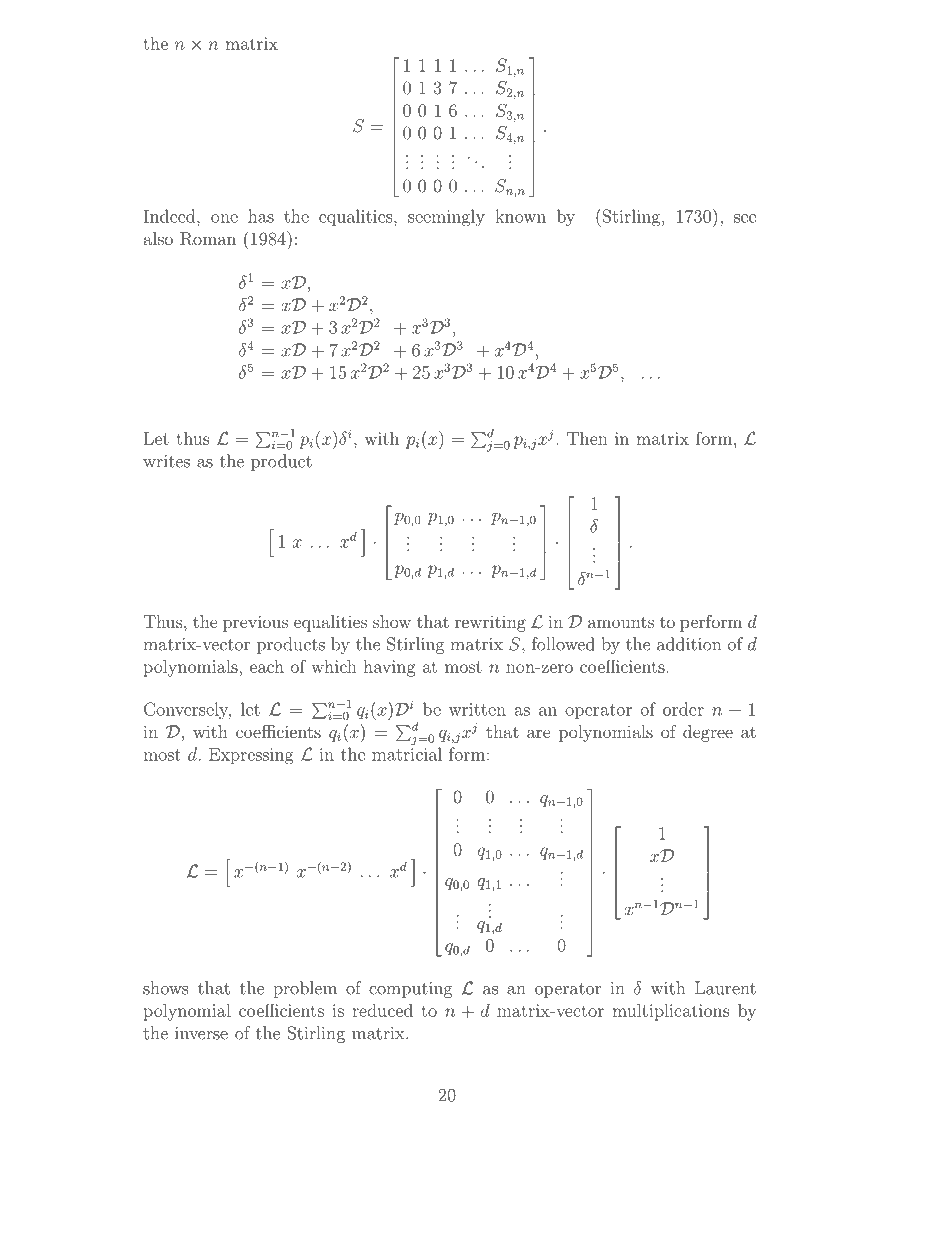 This screenshot has width=952, height=1233. What do you see at coordinates (251, 756) in the screenshot?
I see `Expressing` at bounding box center [251, 756].
